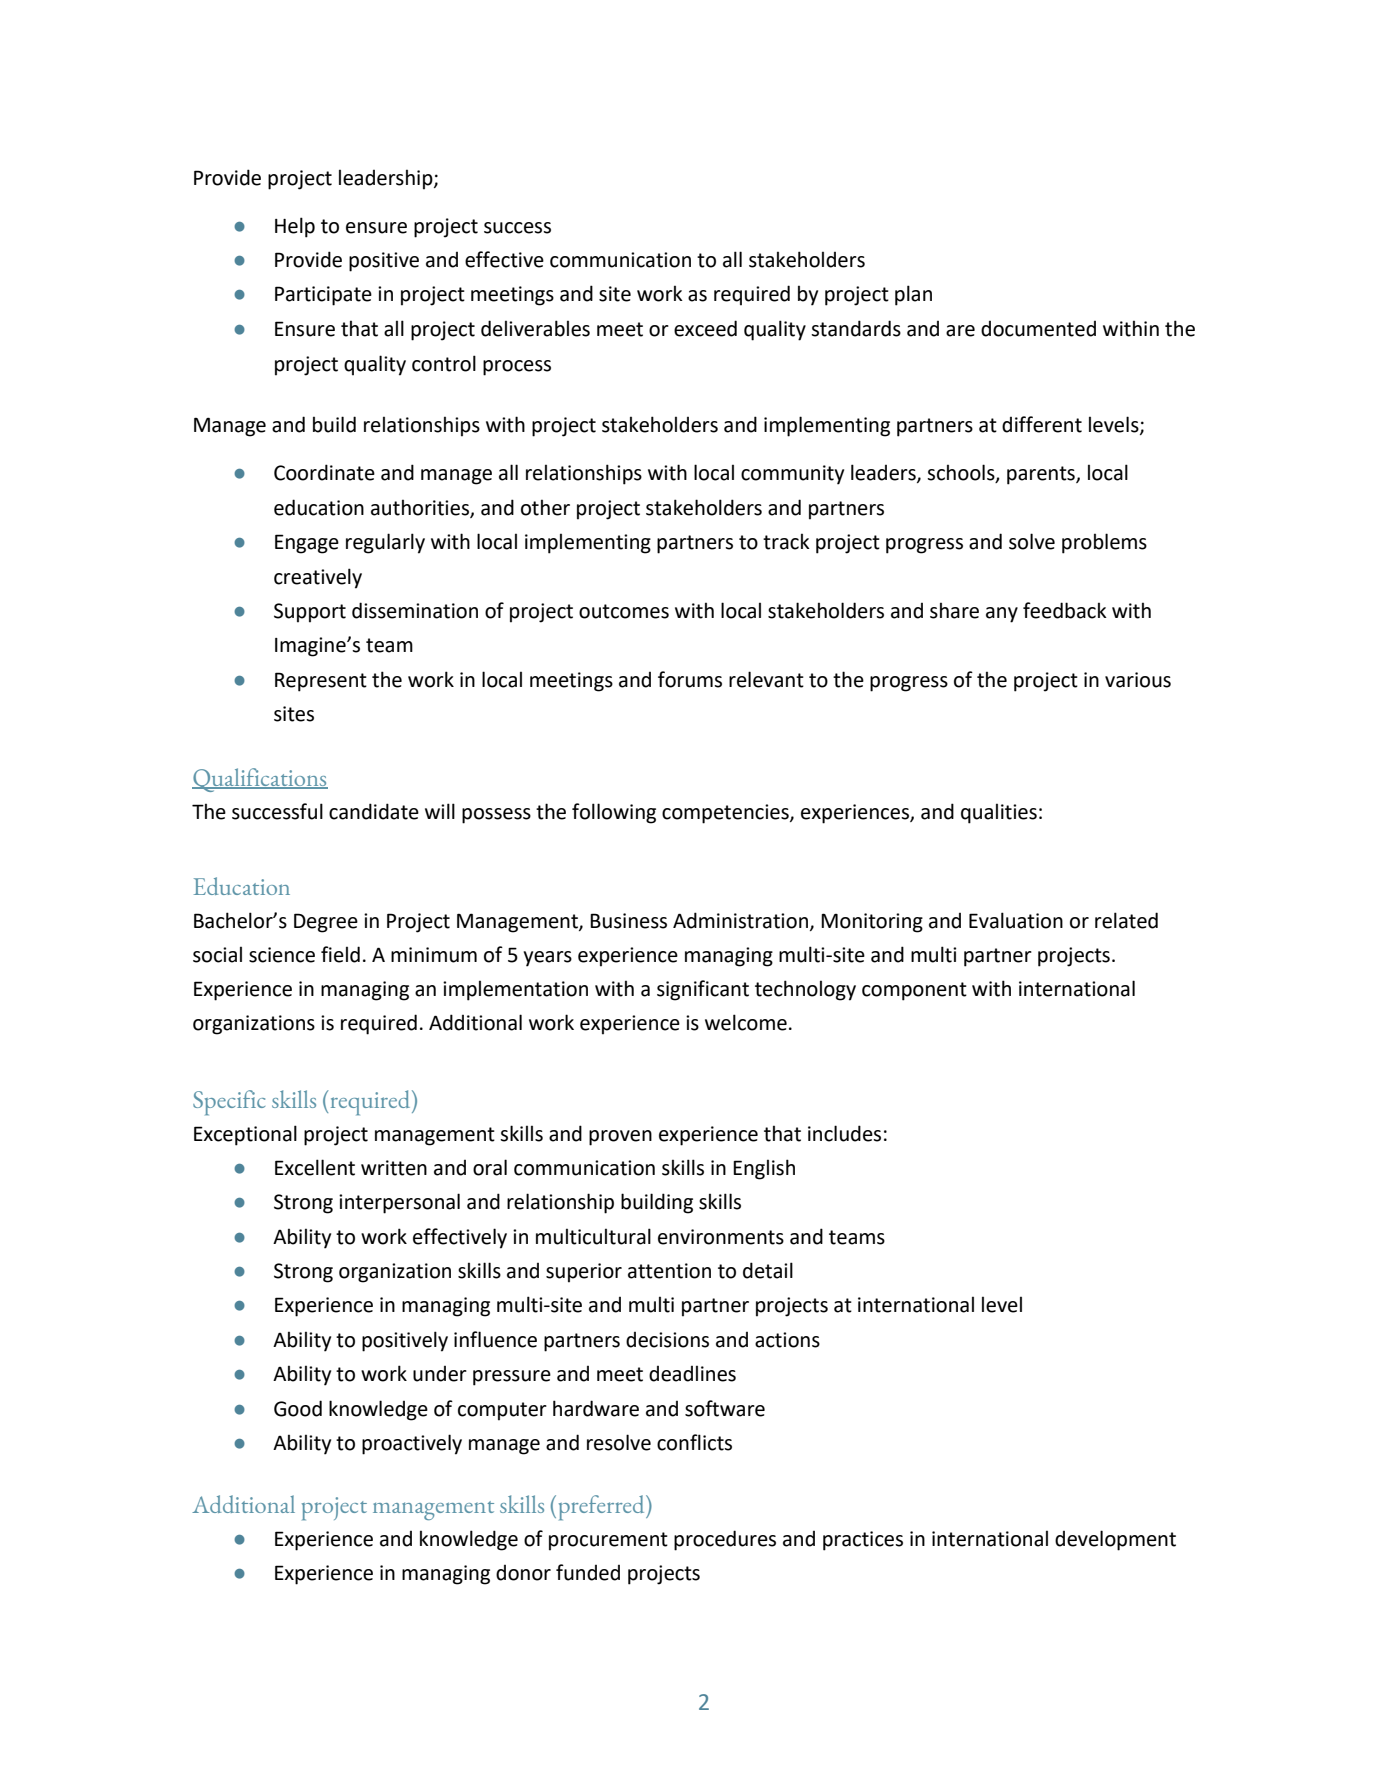 The image size is (1378, 1783). I want to click on Degree, so click(326, 923).
